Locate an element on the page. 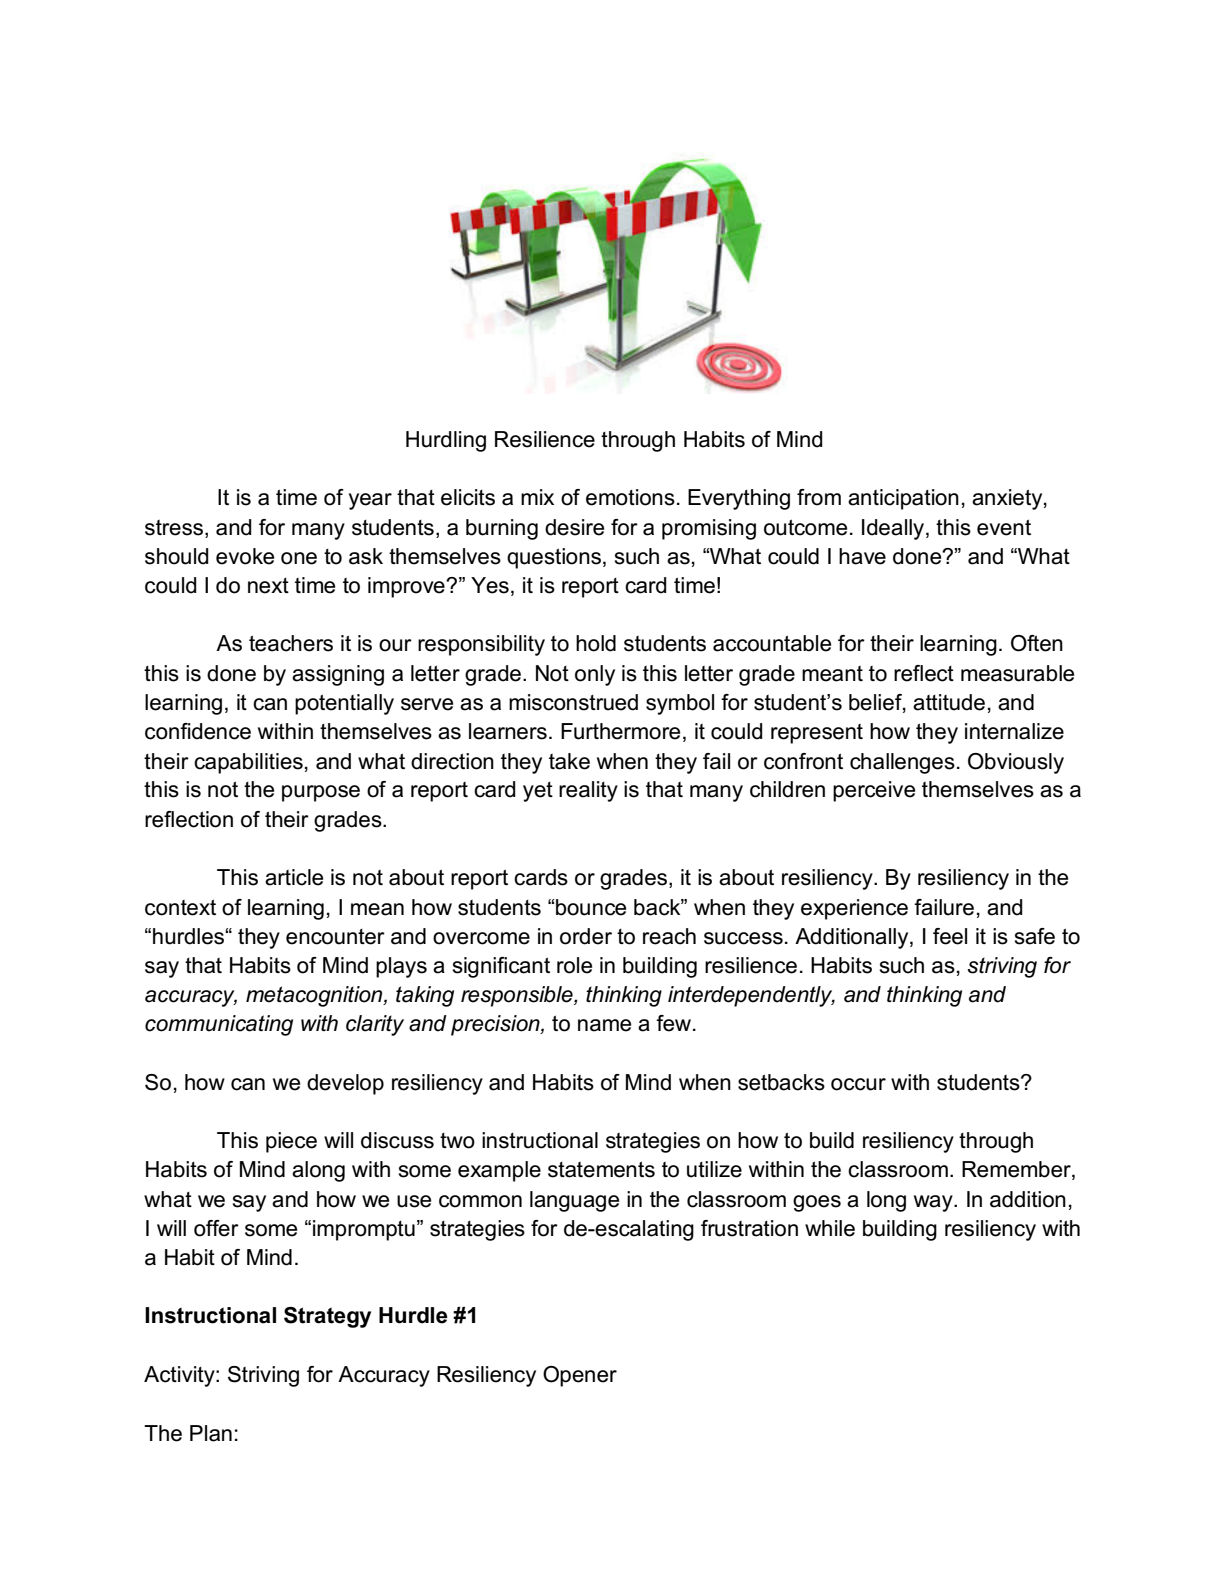  while is located at coordinates (830, 1228).
